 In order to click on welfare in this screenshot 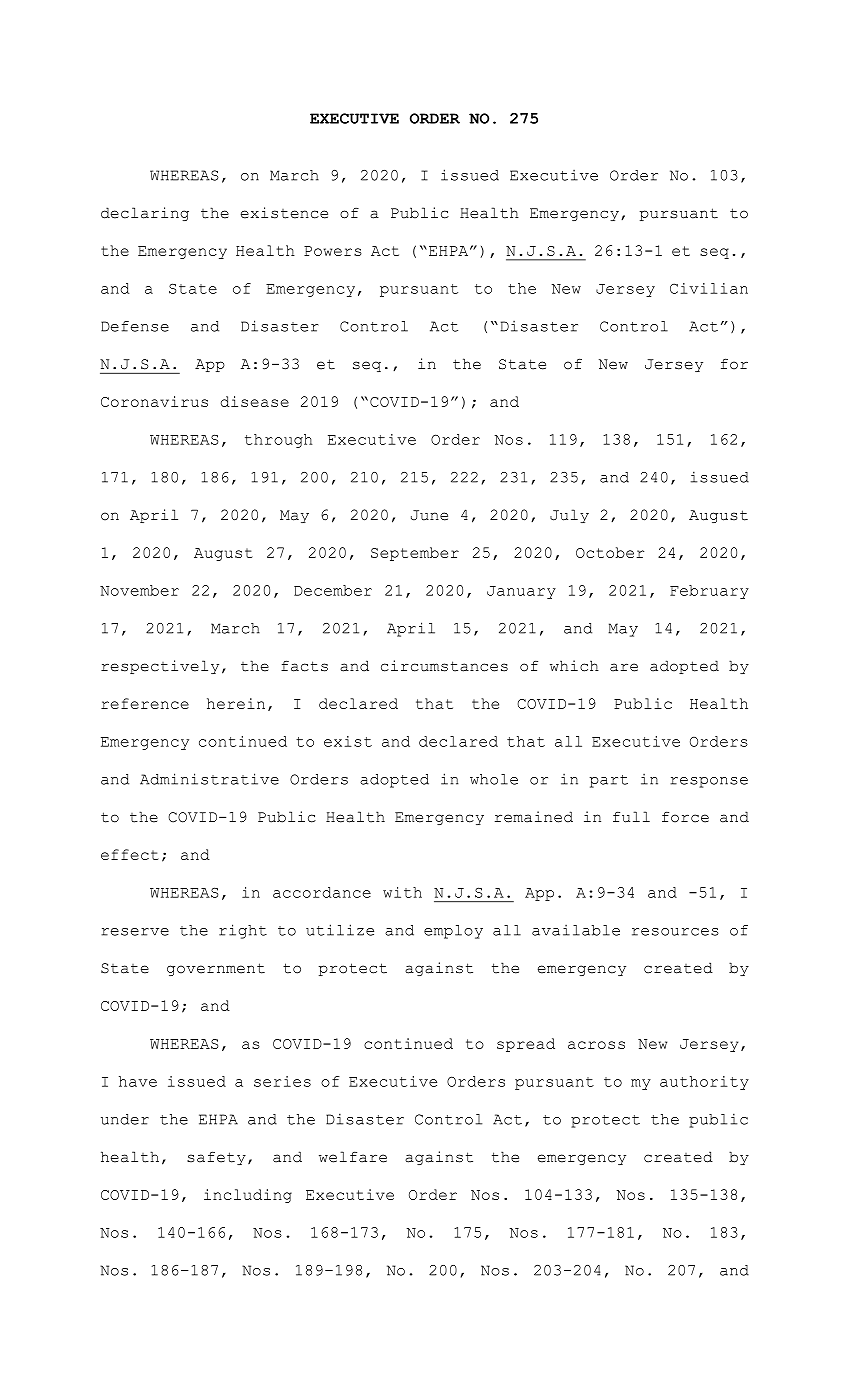, I will do `click(353, 1157)`.
